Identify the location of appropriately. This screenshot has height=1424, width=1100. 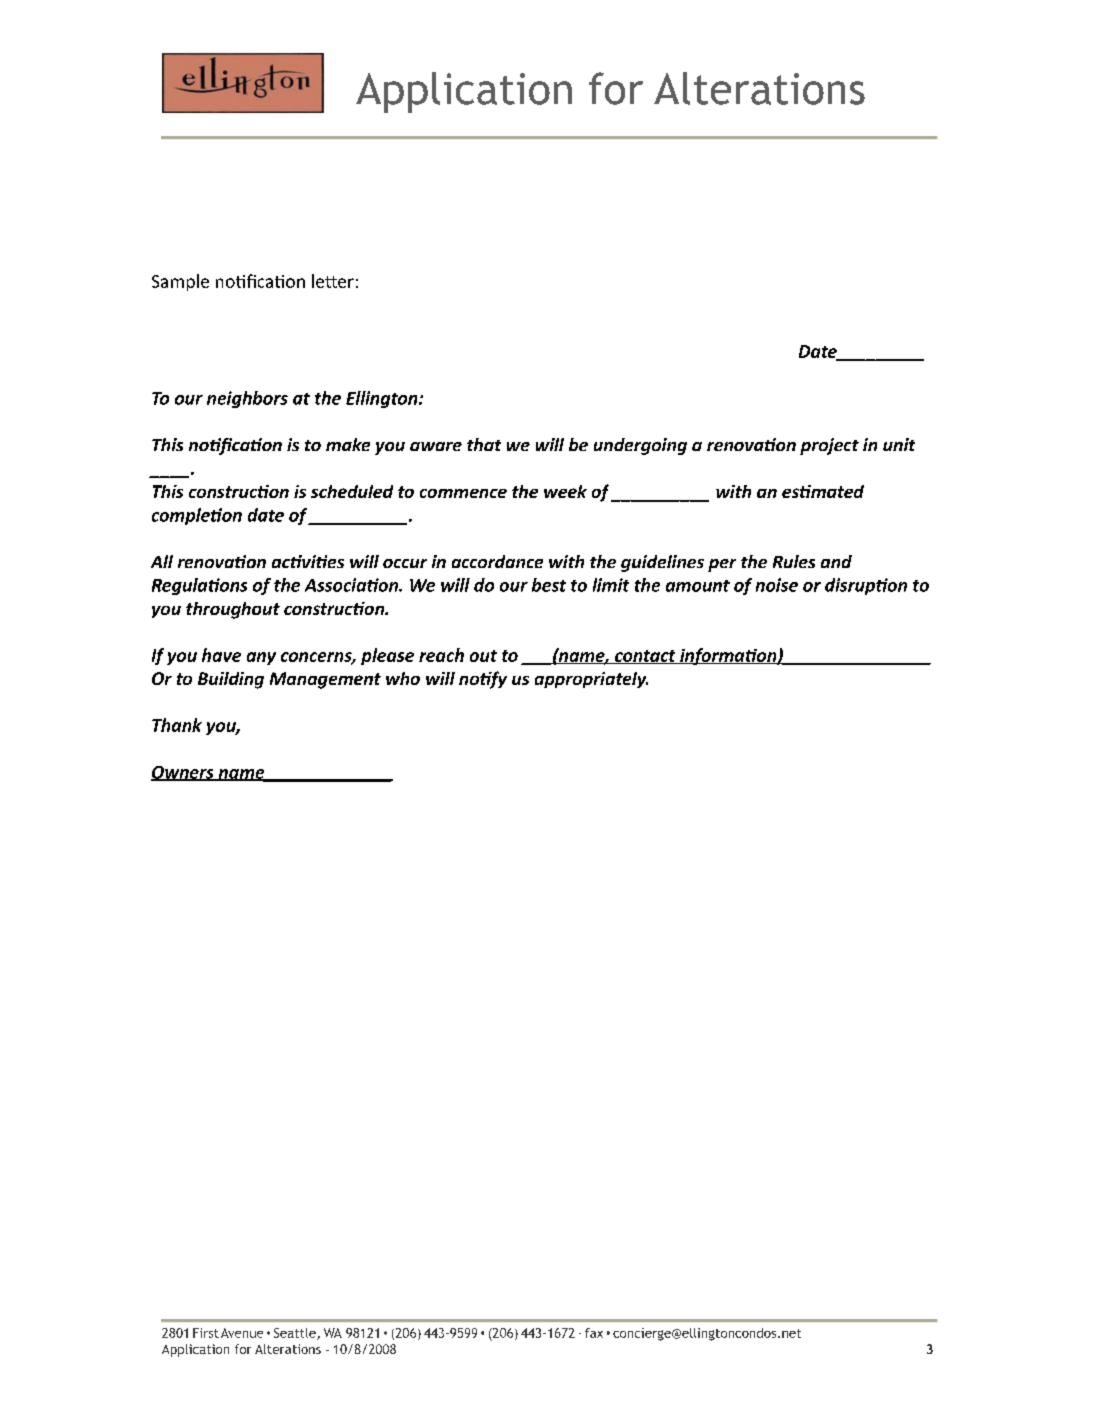
(591, 680).
